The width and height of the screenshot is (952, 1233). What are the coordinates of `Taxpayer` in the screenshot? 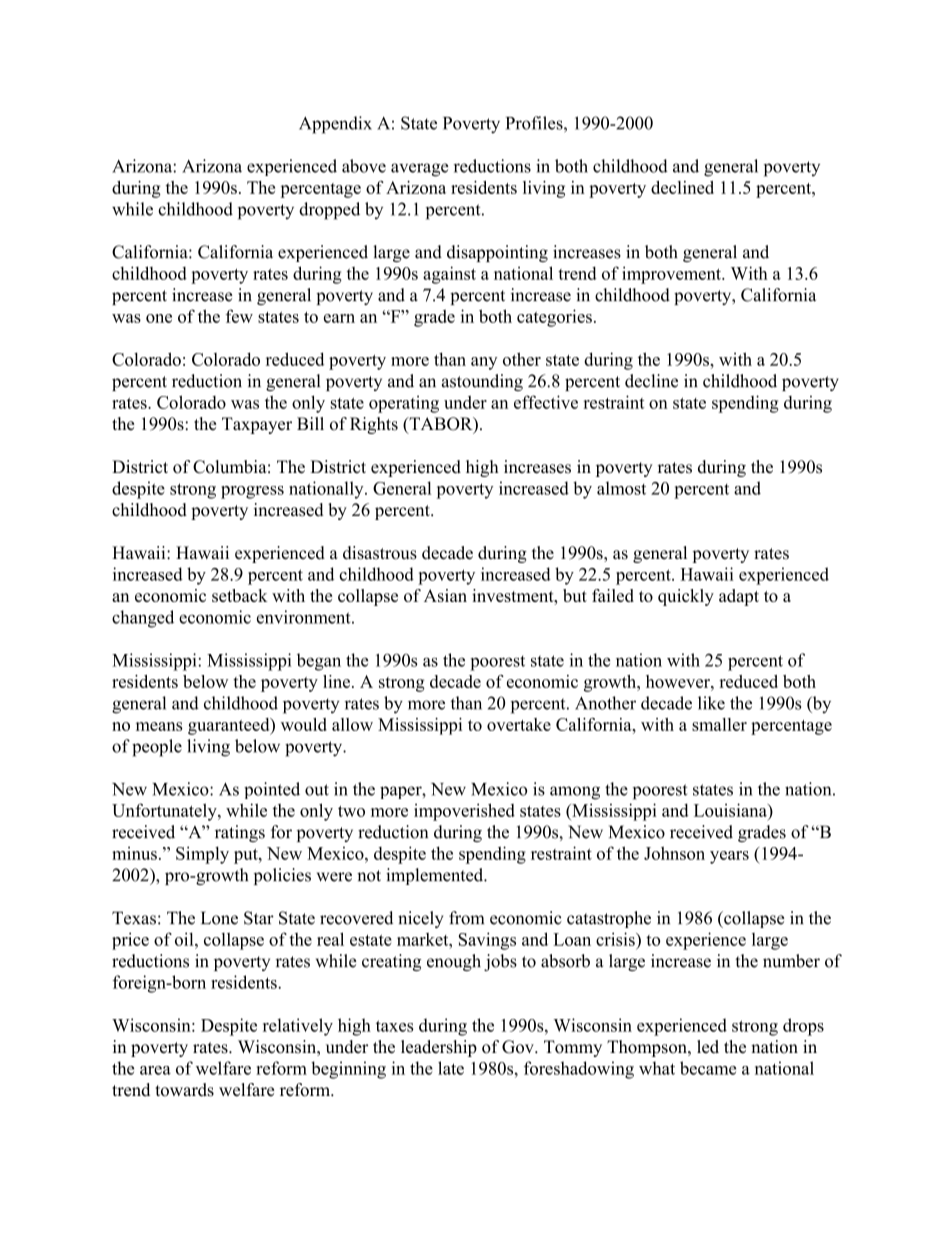 It's located at (257, 425).
